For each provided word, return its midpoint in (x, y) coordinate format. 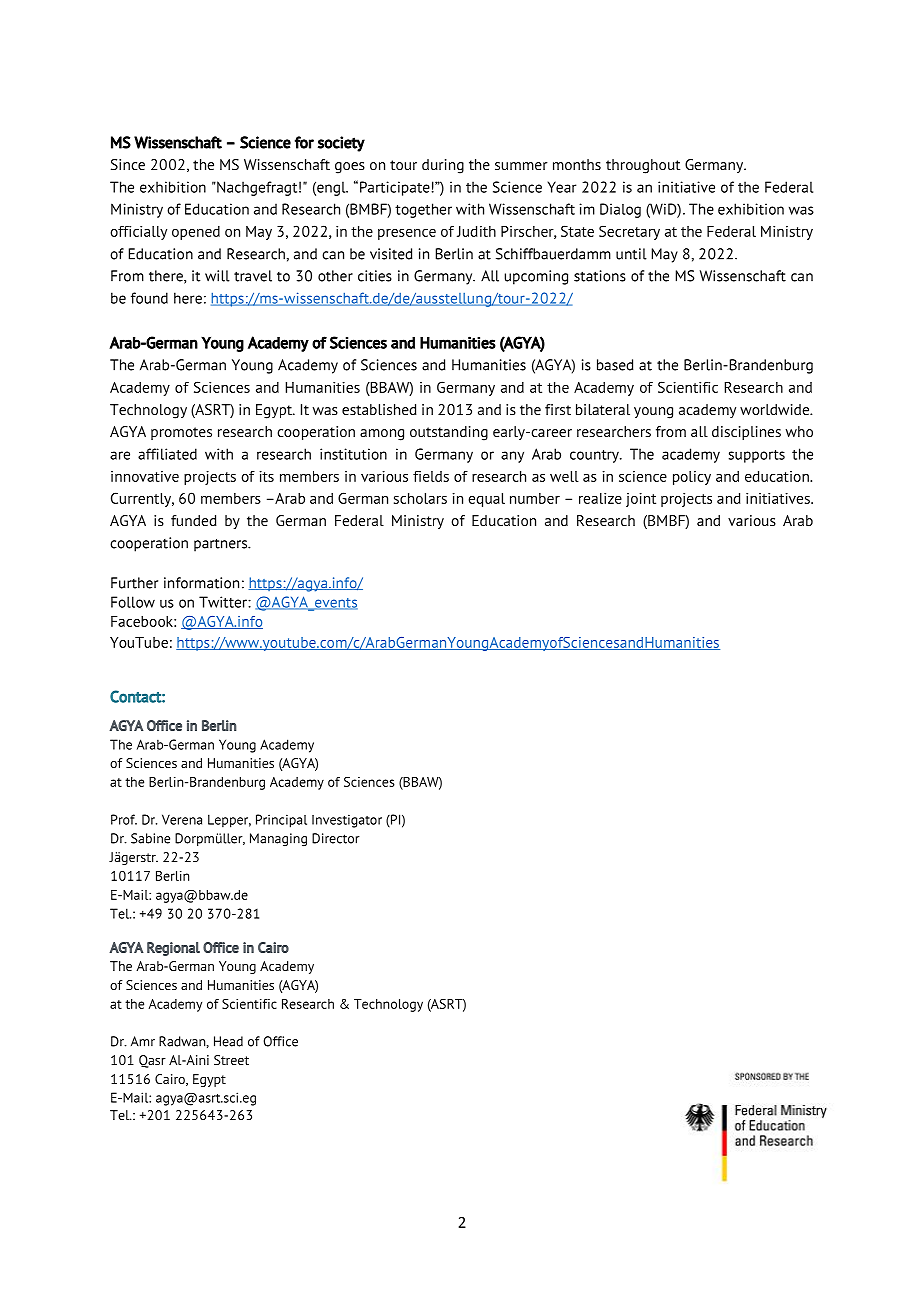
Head (228, 1041)
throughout (643, 166)
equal (486, 500)
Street (231, 1060)
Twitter (224, 602)
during (443, 166)
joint (641, 500)
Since (128, 164)
